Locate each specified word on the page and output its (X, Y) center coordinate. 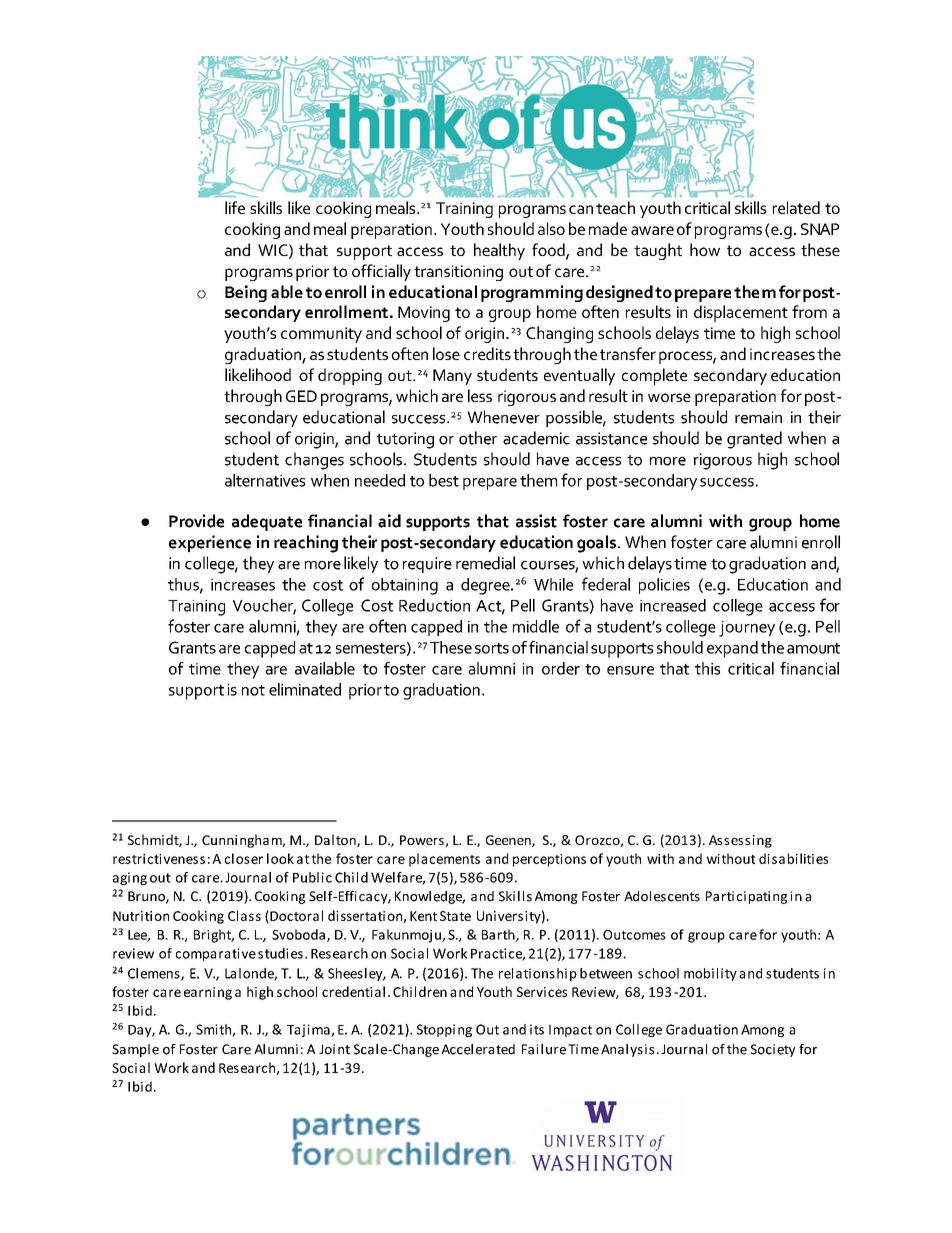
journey (747, 629)
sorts (492, 648)
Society (773, 1050)
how (705, 249)
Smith (214, 1030)
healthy (499, 251)
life (235, 207)
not (253, 690)
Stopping (444, 1030)
